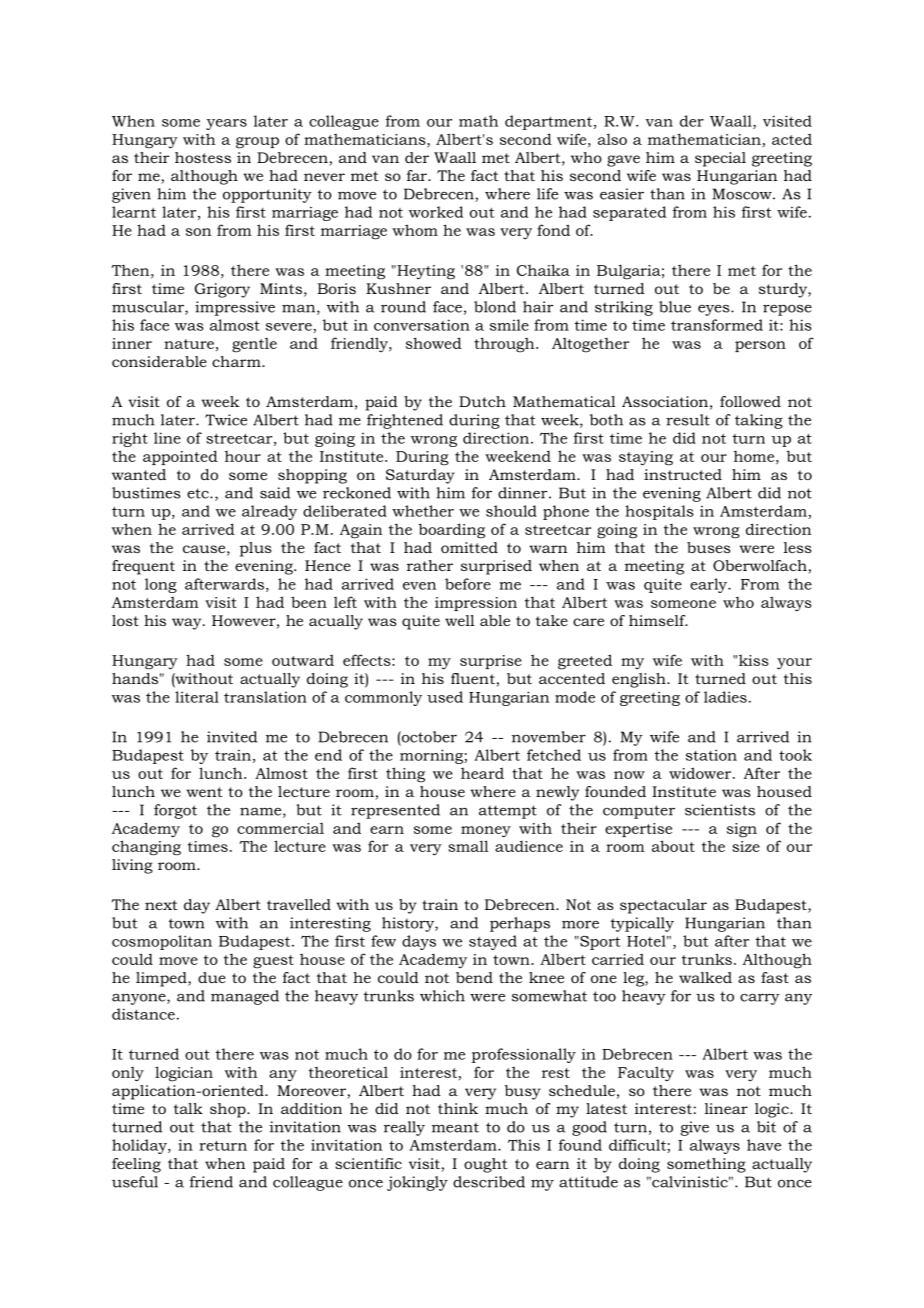 This screenshot has width=924, height=1308. What do you see at coordinates (418, 175) in the screenshot?
I see `far` at bounding box center [418, 175].
